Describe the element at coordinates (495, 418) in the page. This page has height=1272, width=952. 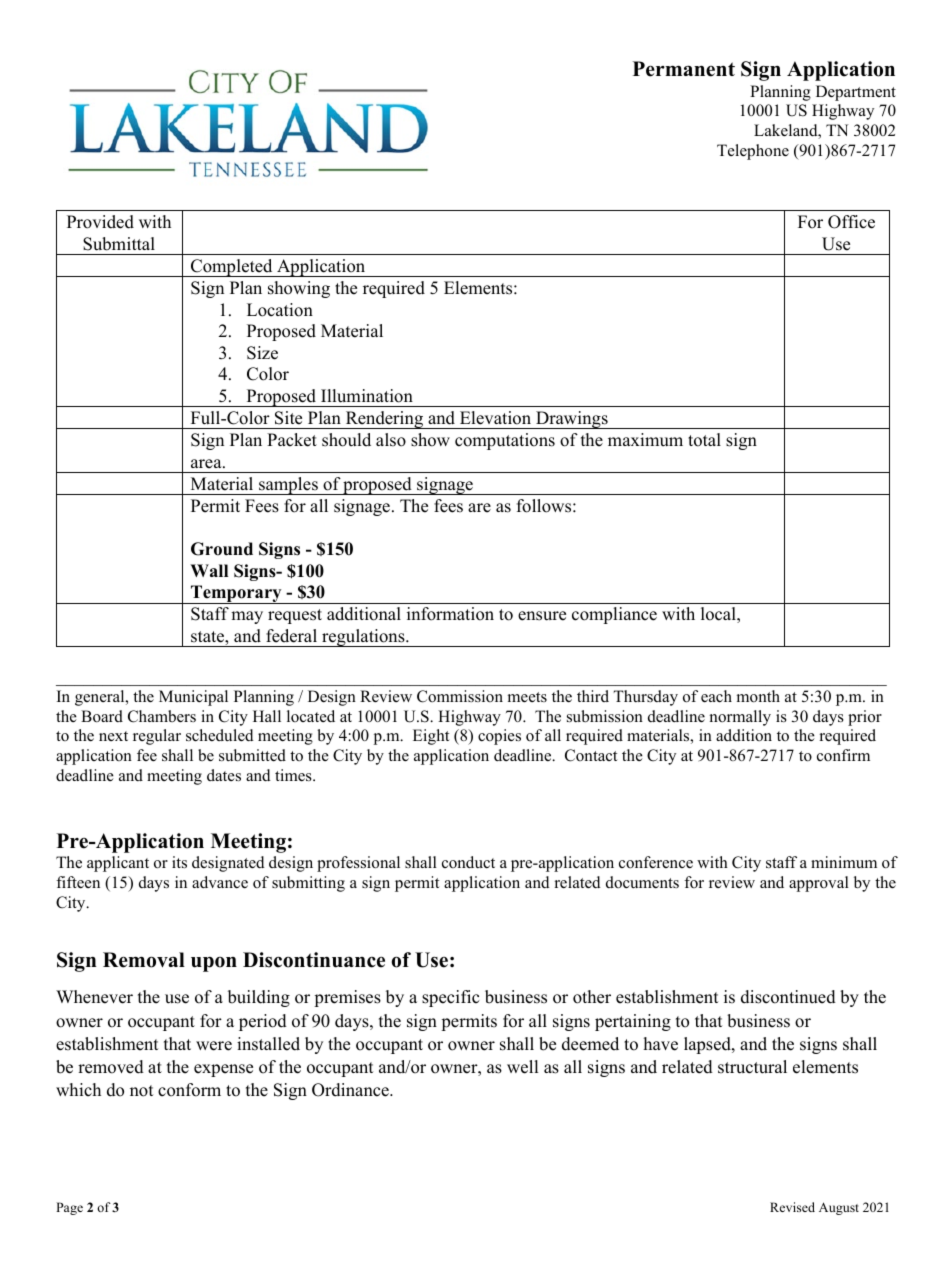
I see `Elevation` at that location.
